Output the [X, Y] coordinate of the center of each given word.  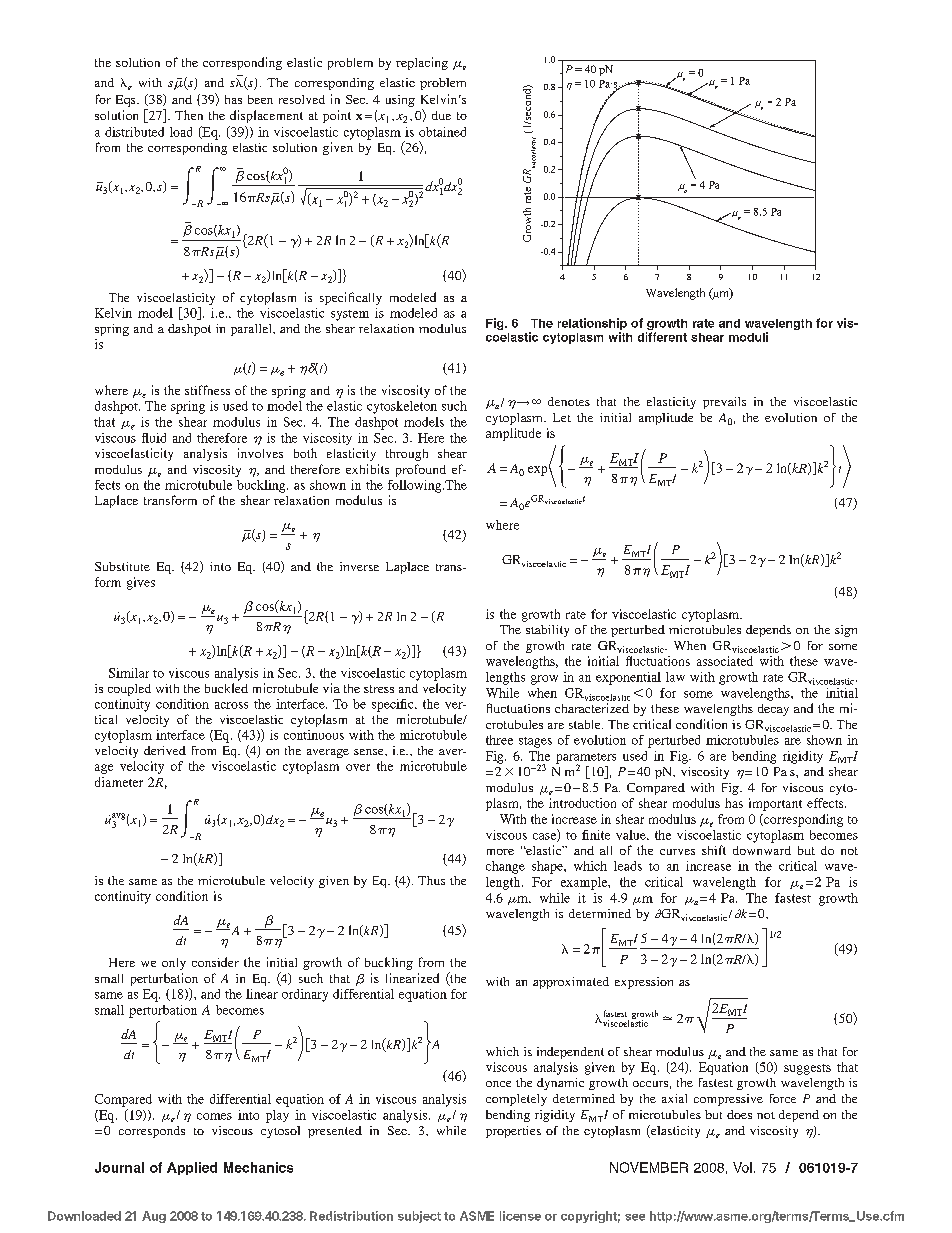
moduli [748, 337]
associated [725, 661]
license [520, 1216]
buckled [226, 688]
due [441, 115]
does [739, 1114]
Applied [192, 1168]
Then [189, 115]
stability [547, 631]
